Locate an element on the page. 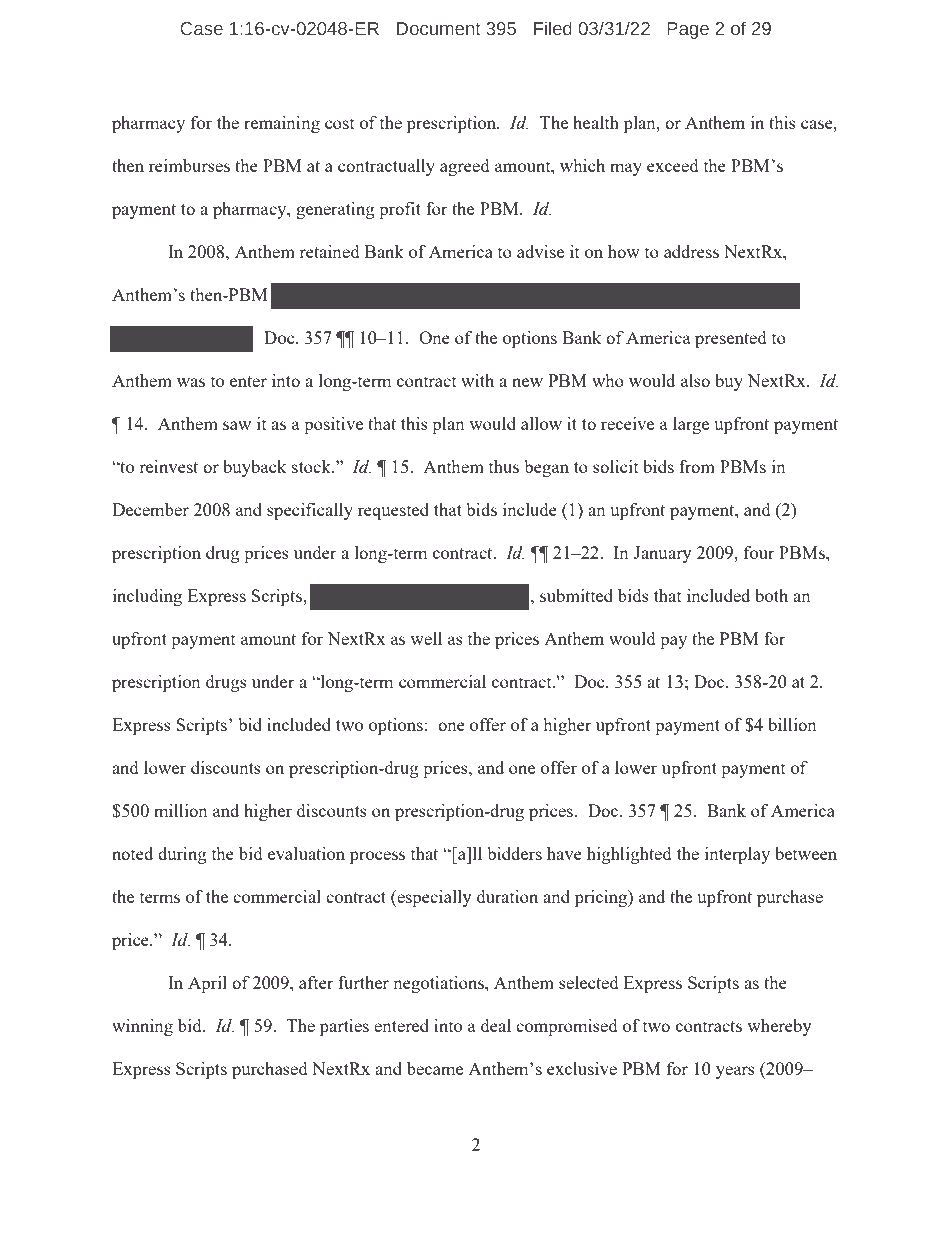  four is located at coordinates (759, 552).
